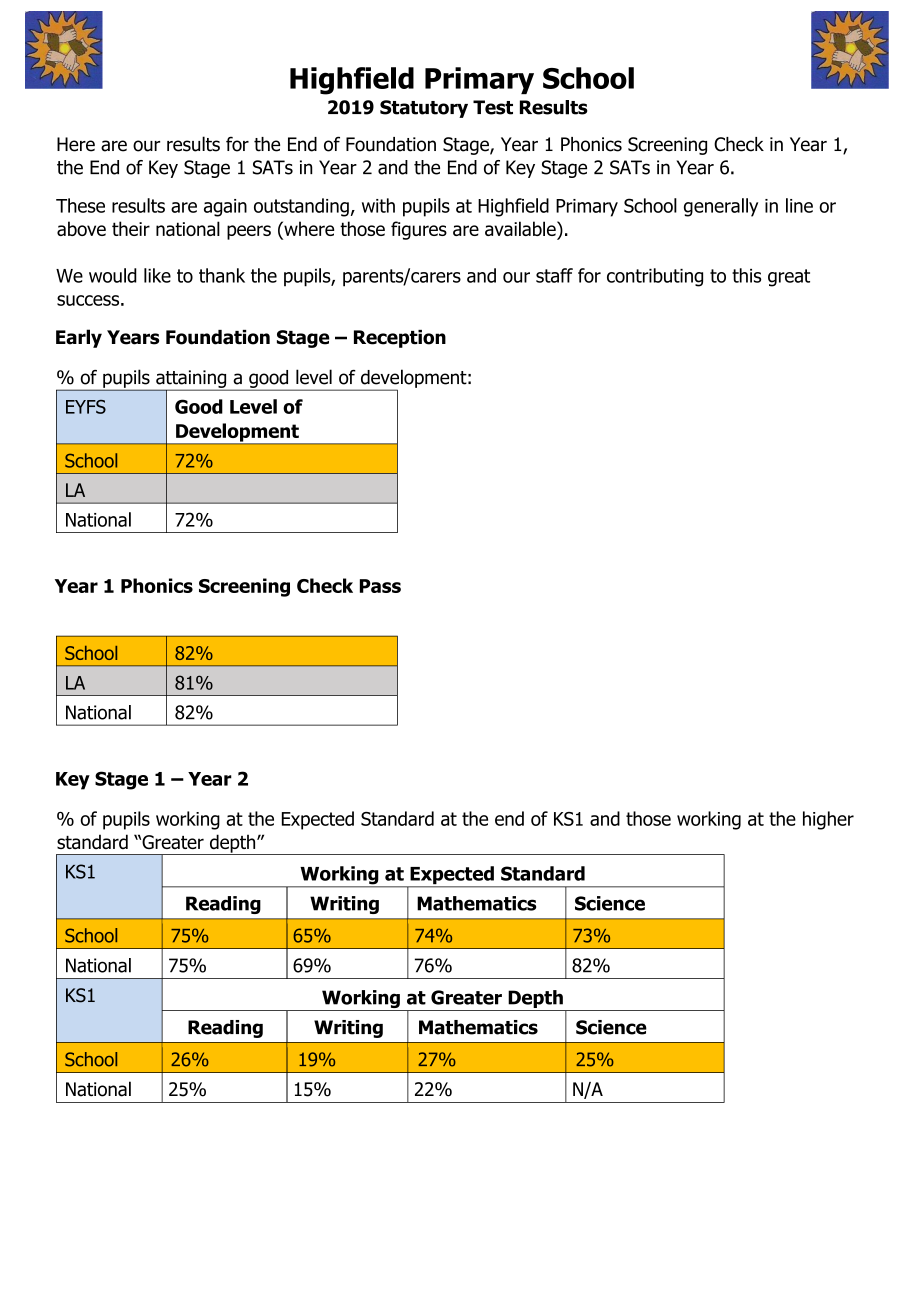  I want to click on Early, so click(79, 338).
